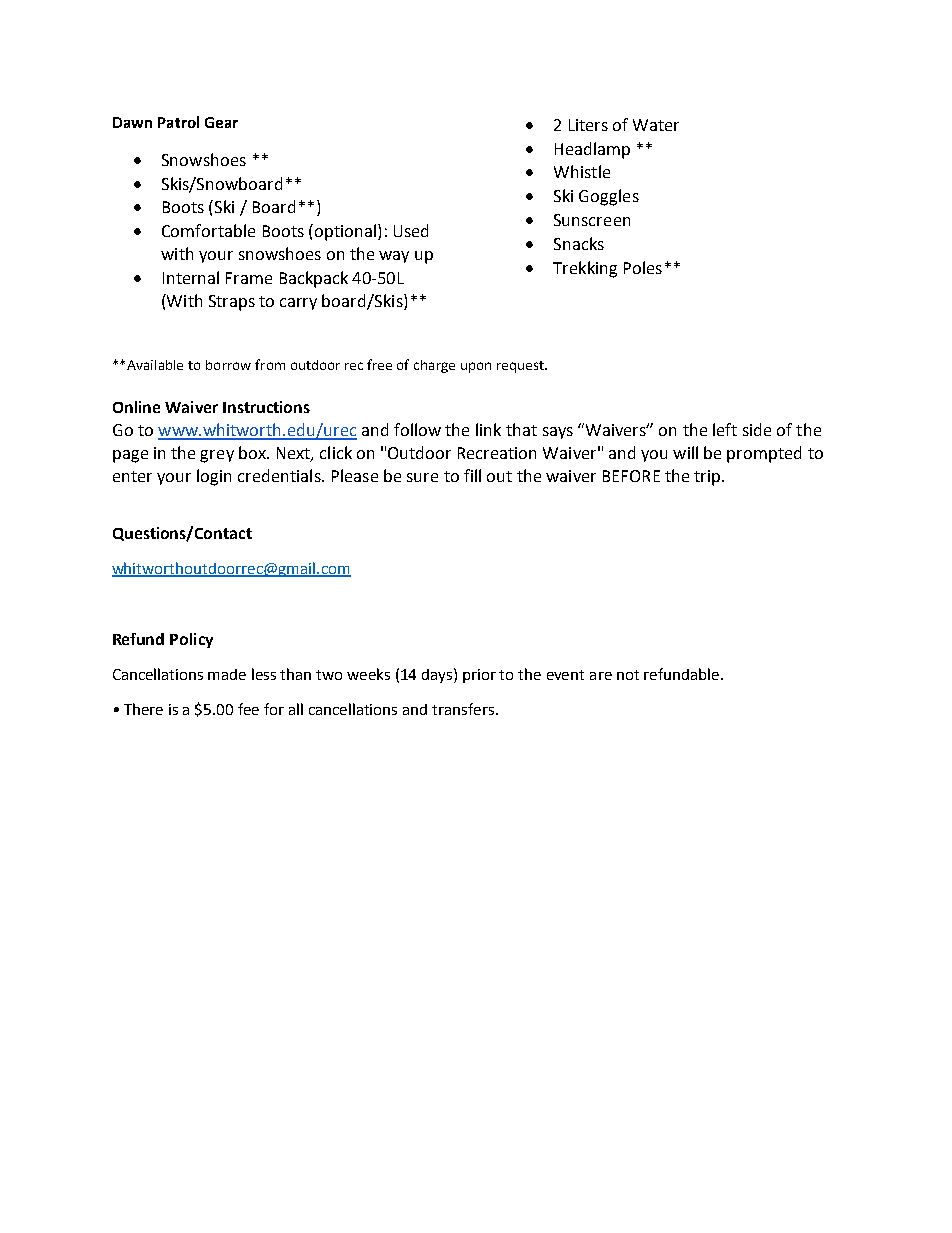 The image size is (952, 1233). I want to click on Gear, so click(221, 122).
